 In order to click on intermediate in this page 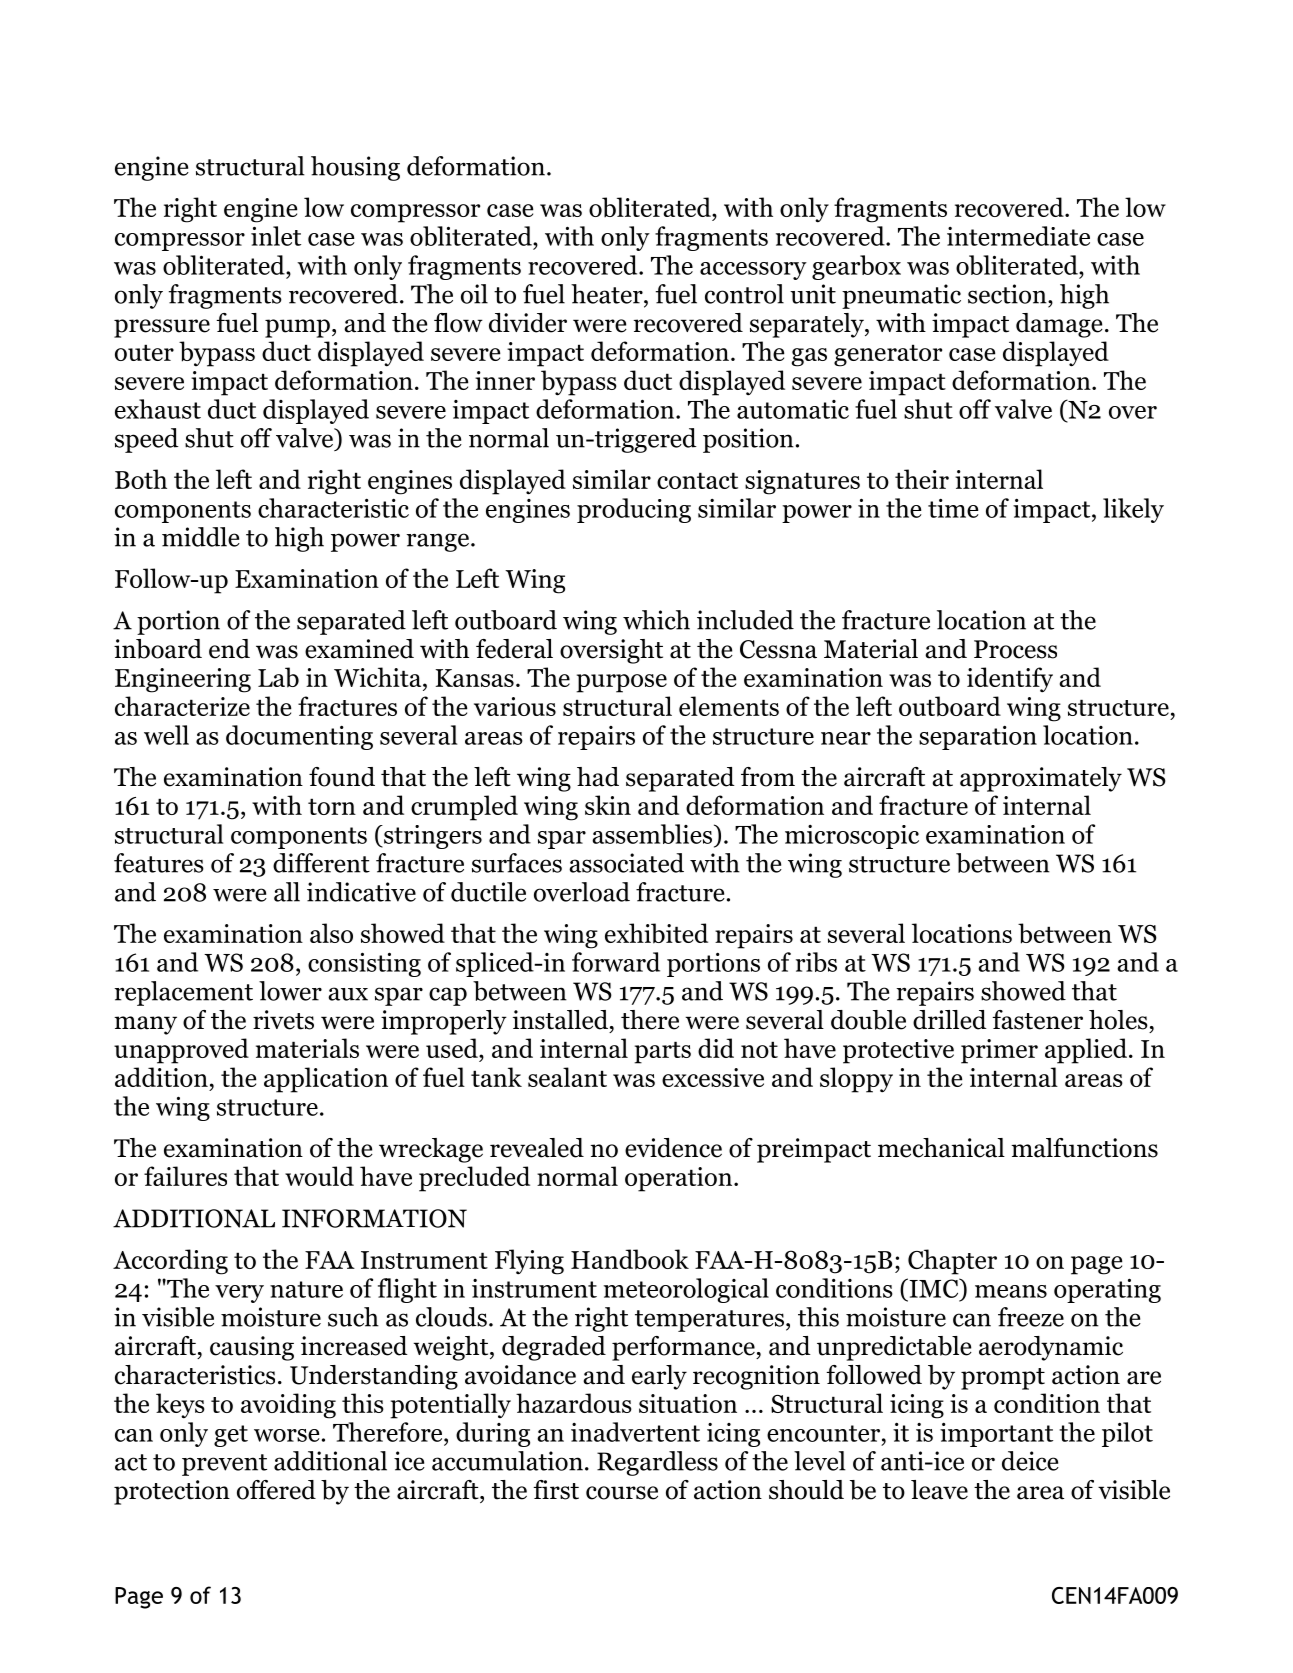, I will do `click(1018, 236)`.
